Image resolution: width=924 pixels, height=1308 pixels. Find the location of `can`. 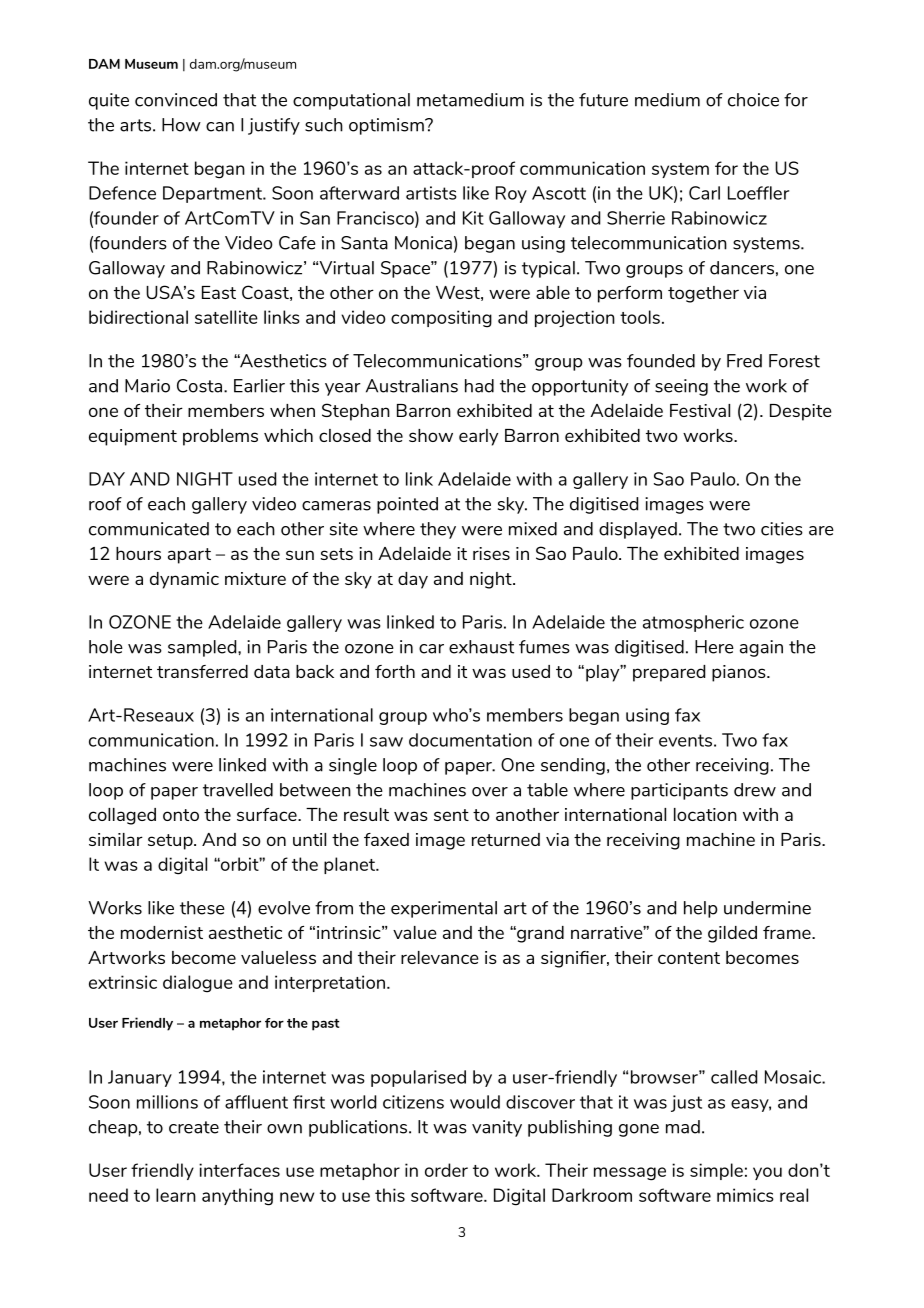

can is located at coordinates (220, 127).
